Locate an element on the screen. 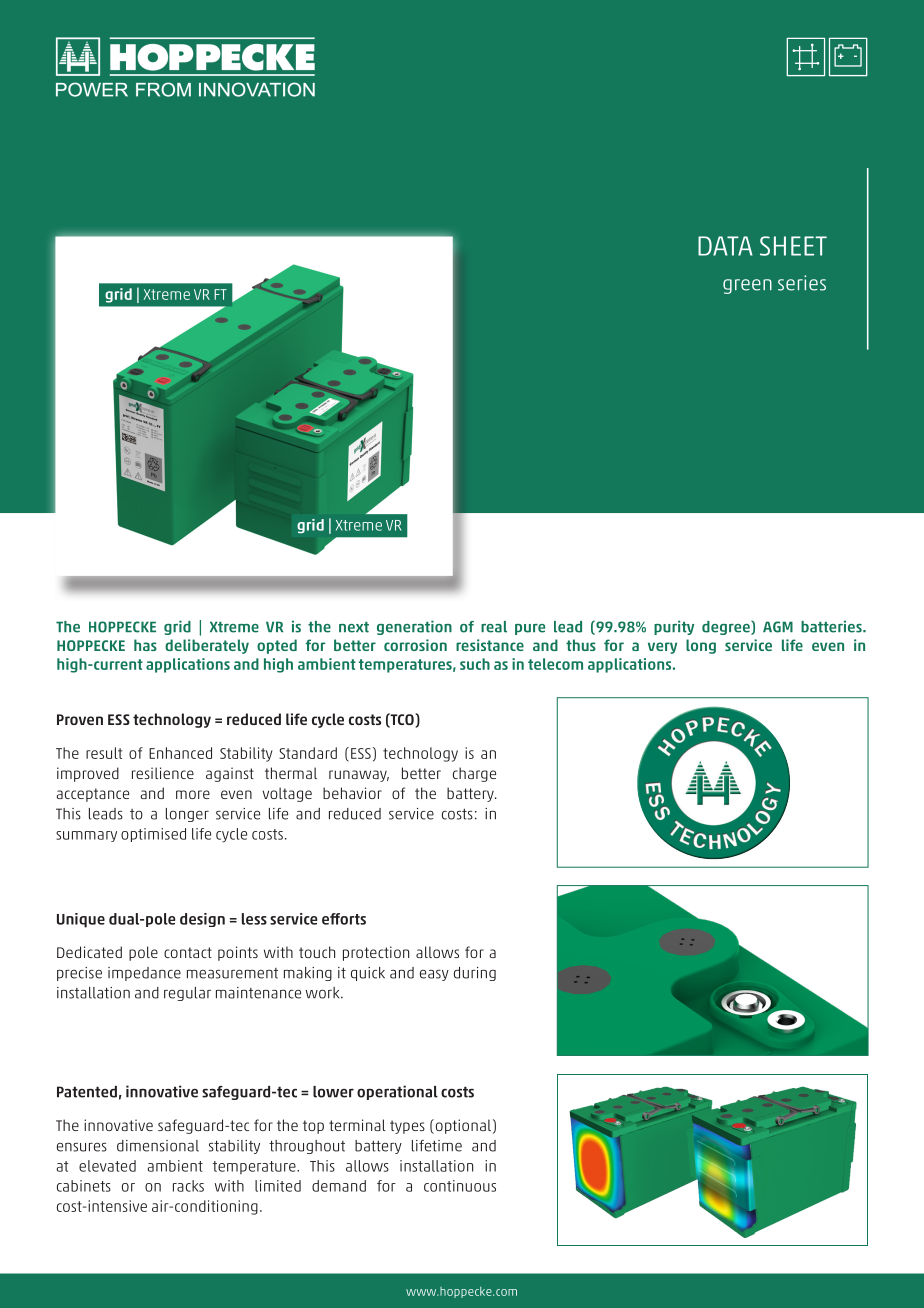 This screenshot has height=1308, width=924. generation is located at coordinates (414, 627).
